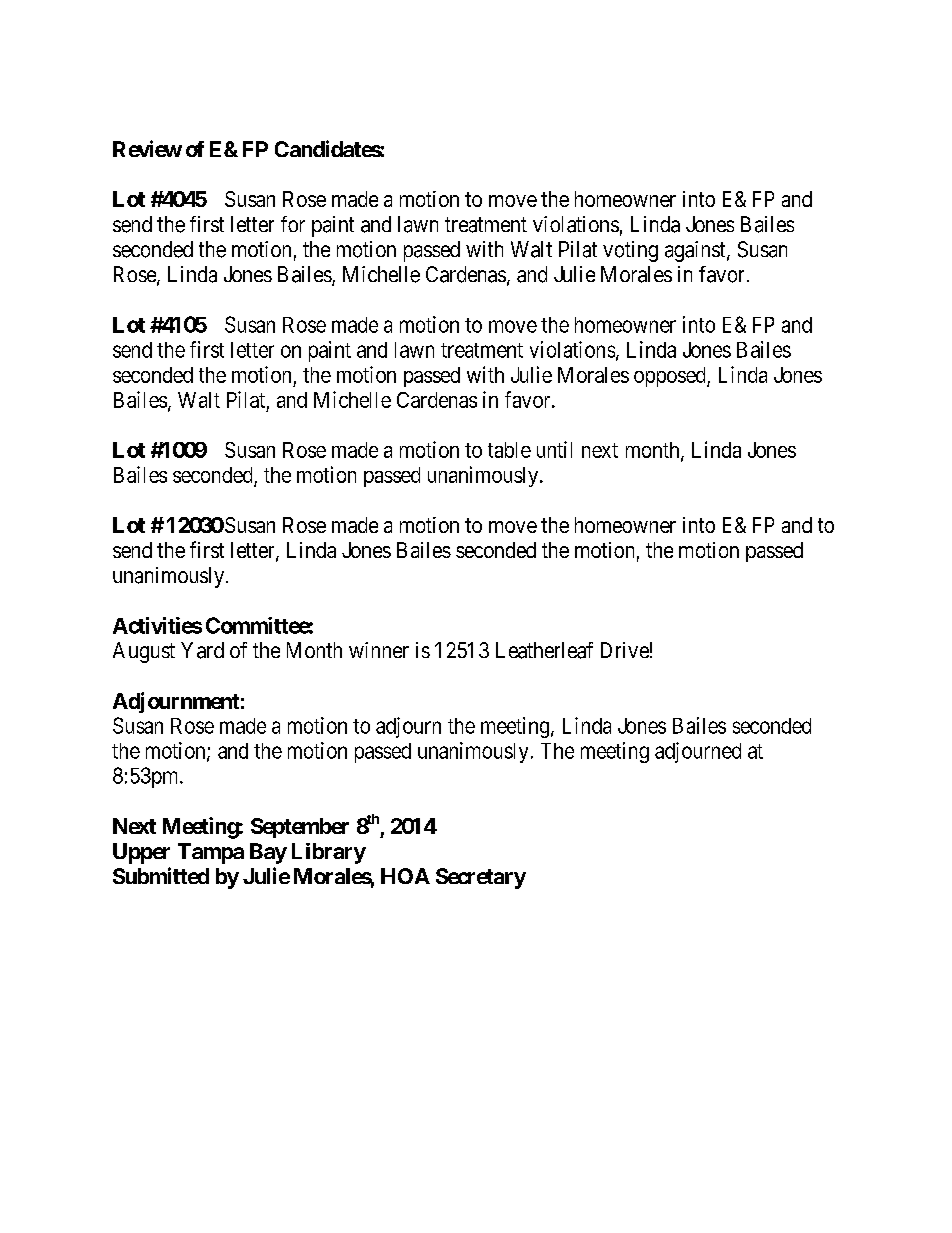 This screenshot has height=1233, width=952. What do you see at coordinates (293, 224) in the screenshot?
I see `for` at bounding box center [293, 224].
